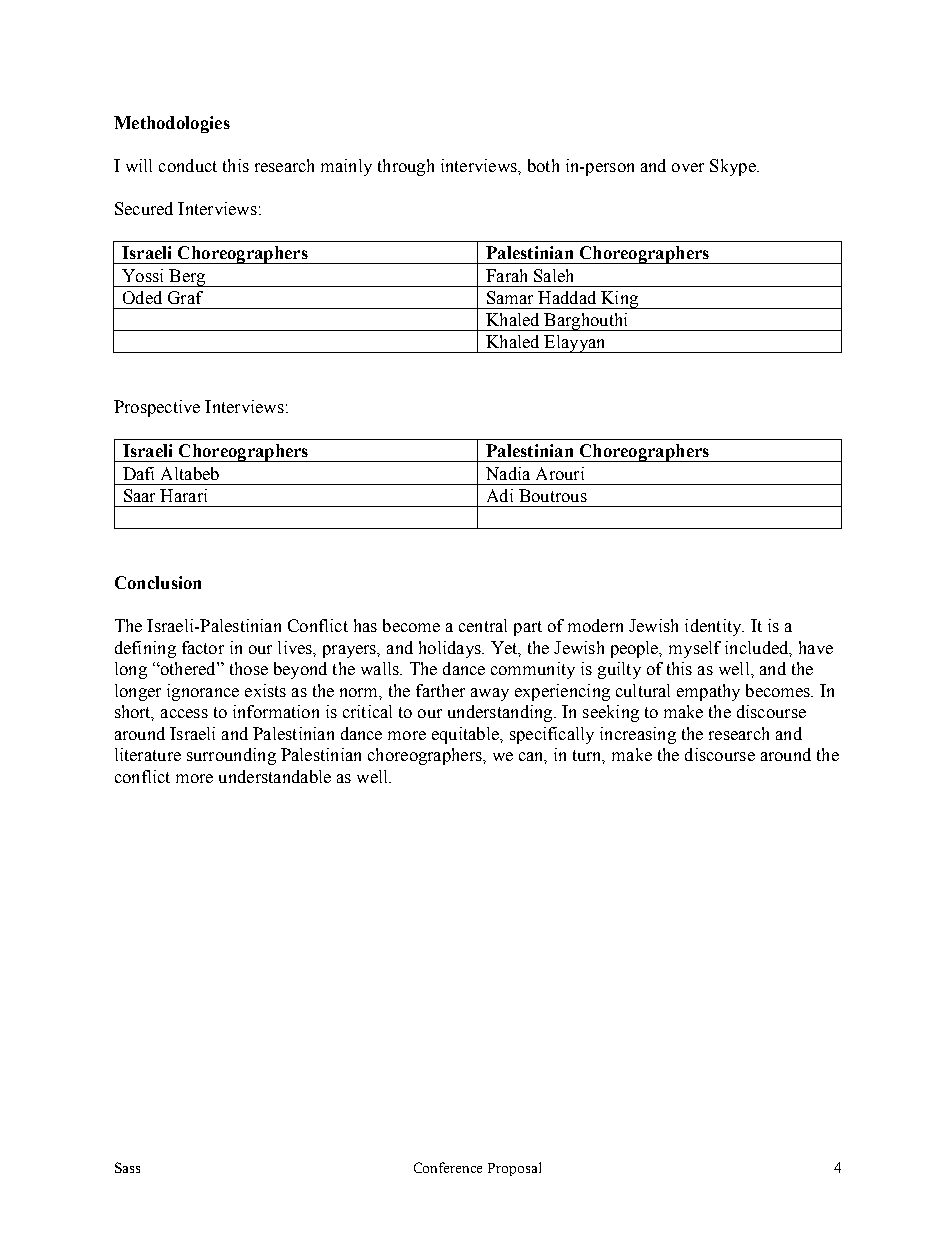 Image resolution: width=952 pixels, height=1233 pixels. Describe the element at coordinates (758, 648) in the screenshot. I see `included` at that location.
